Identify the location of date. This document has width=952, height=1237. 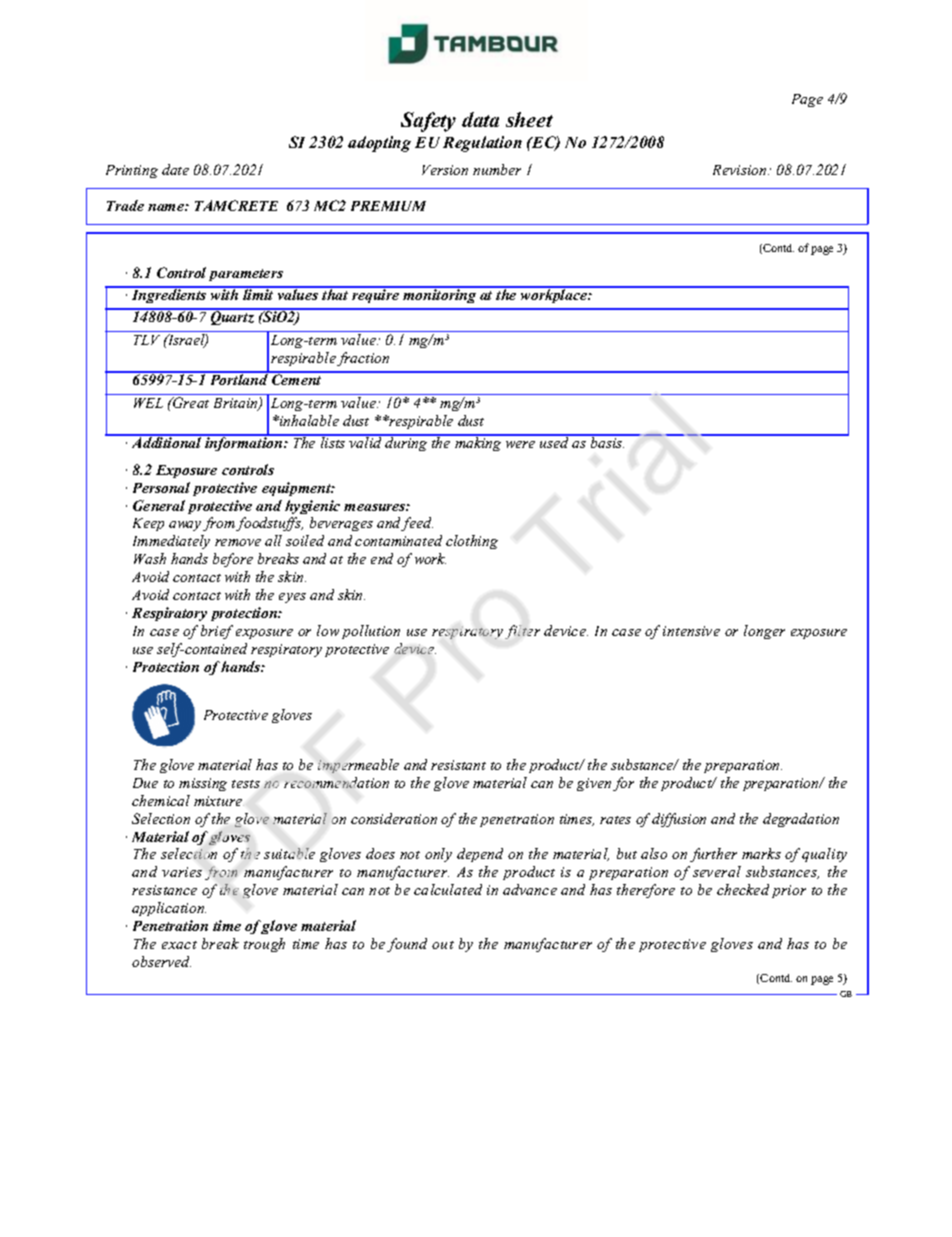
(175, 169).
